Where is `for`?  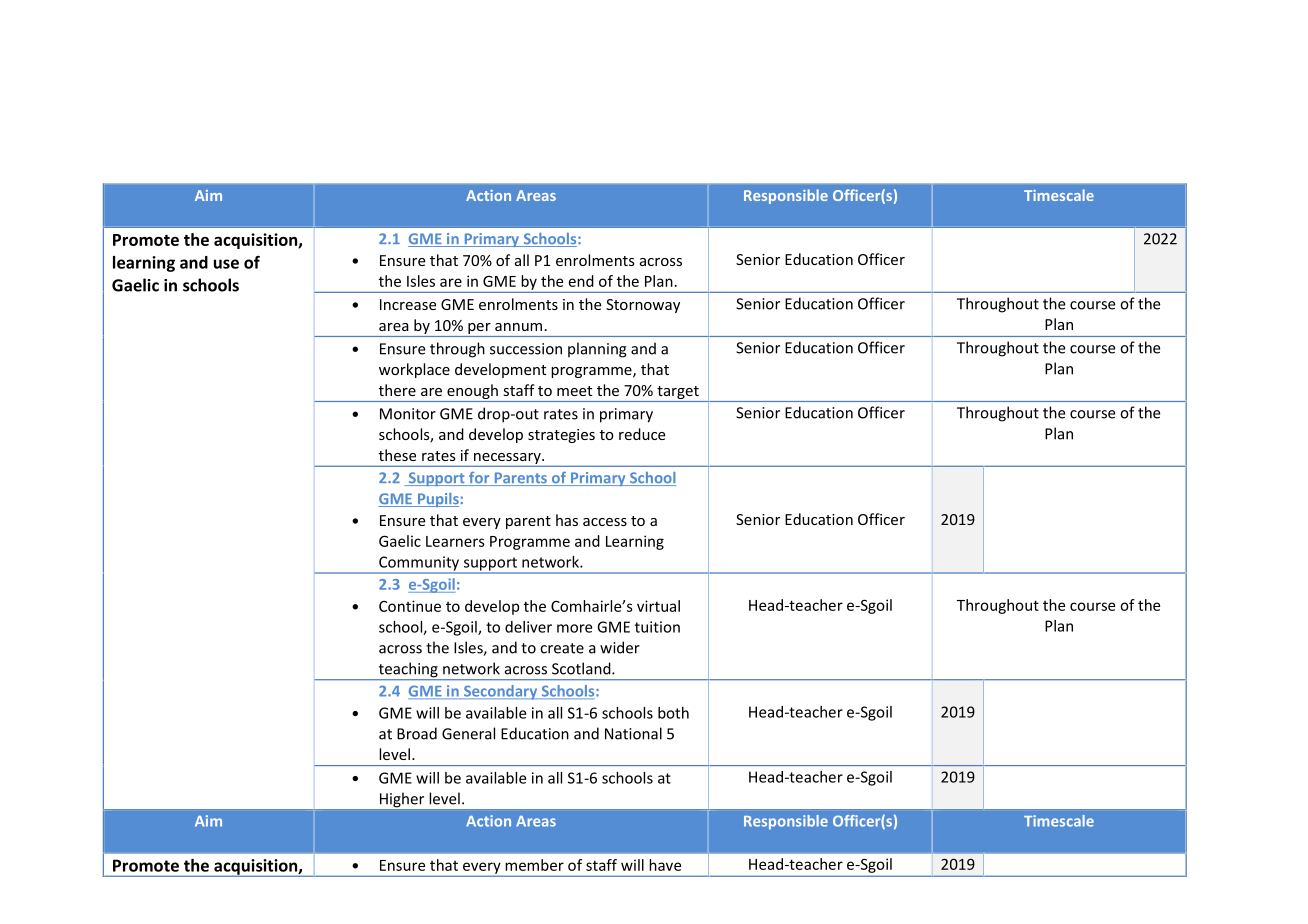
for is located at coordinates (479, 479).
